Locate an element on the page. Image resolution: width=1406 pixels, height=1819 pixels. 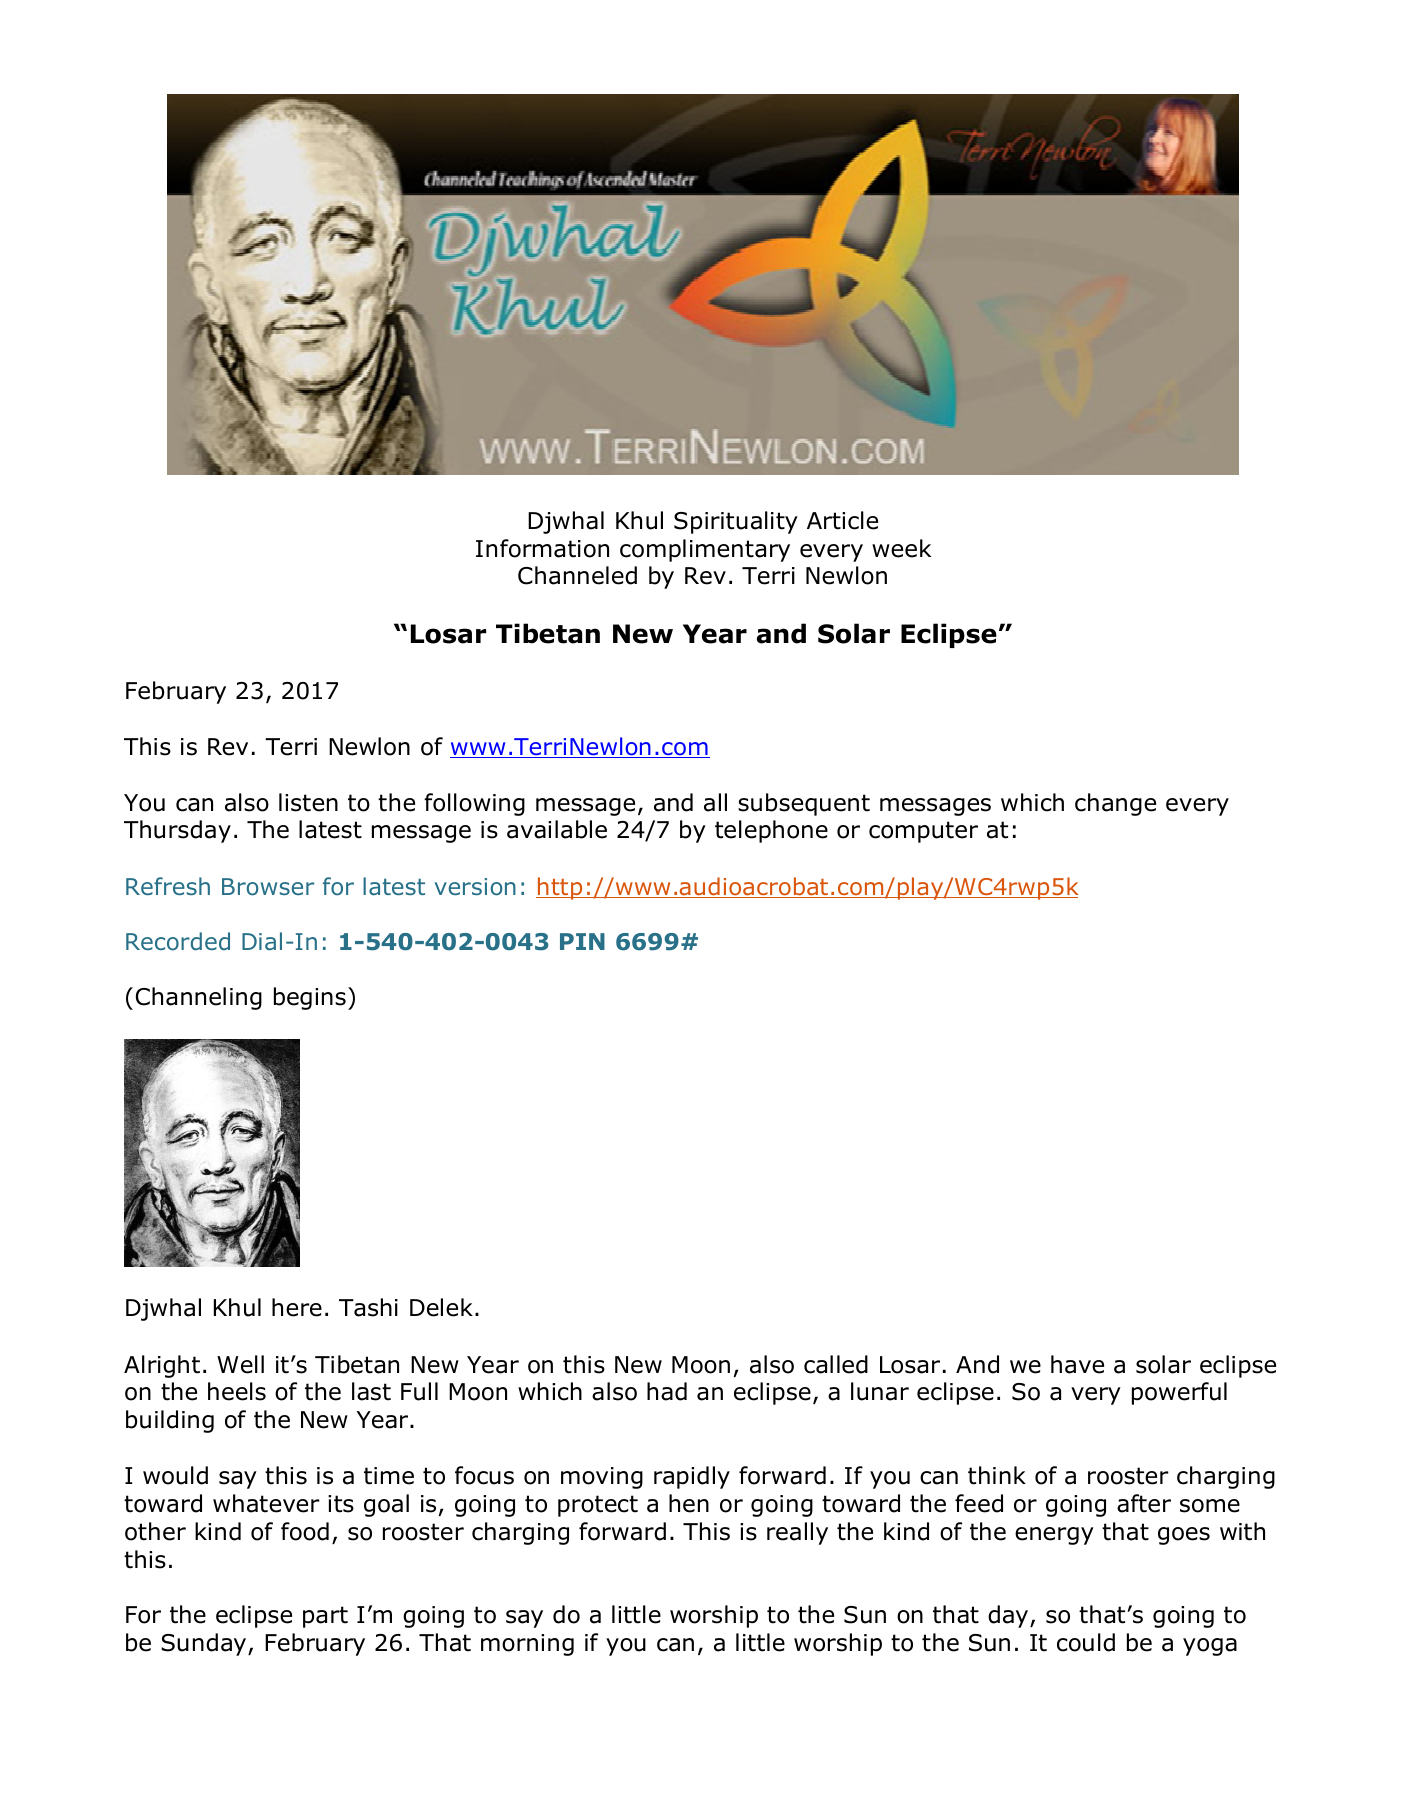
part is located at coordinates (325, 1617).
